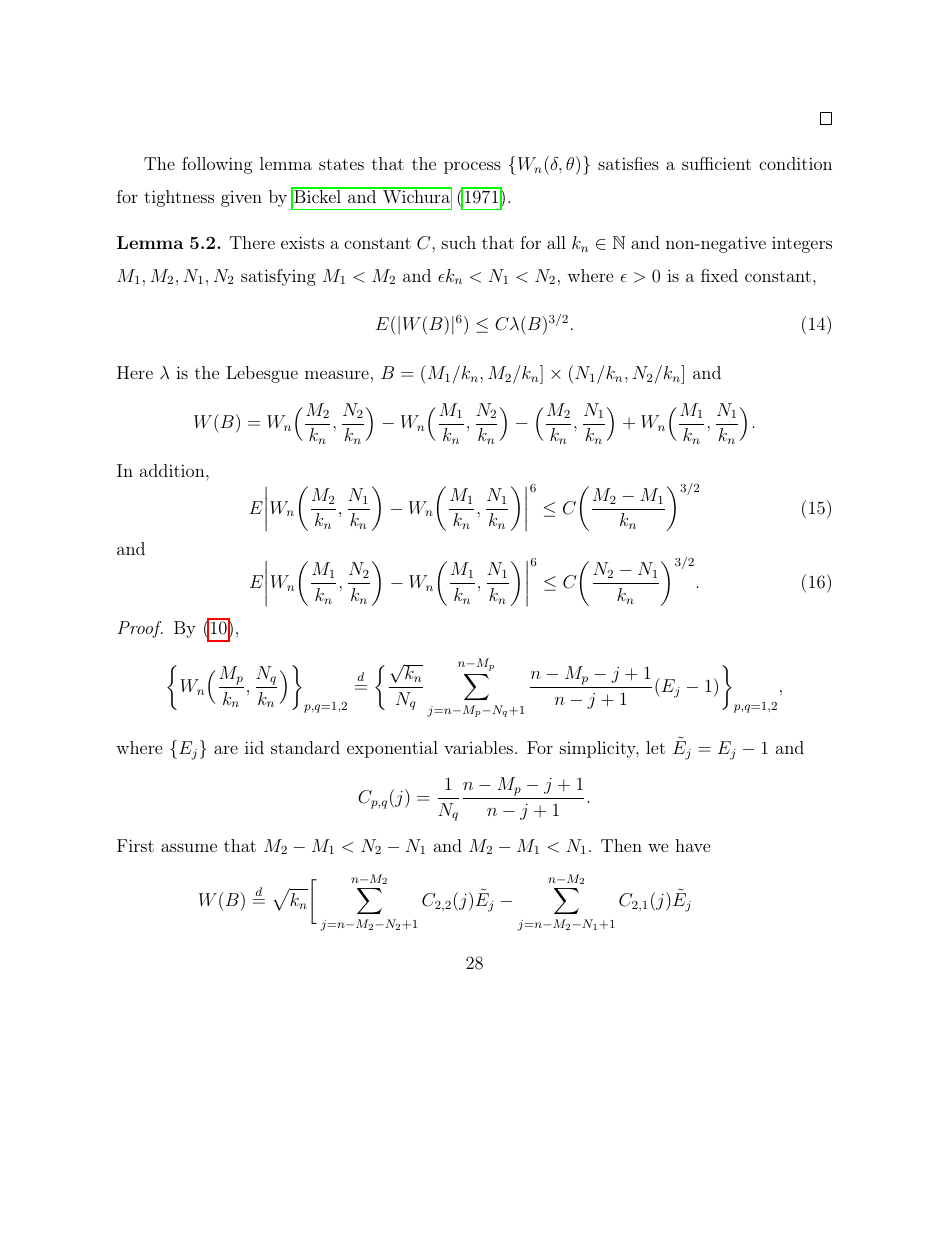  I want to click on exponential, so click(392, 749).
